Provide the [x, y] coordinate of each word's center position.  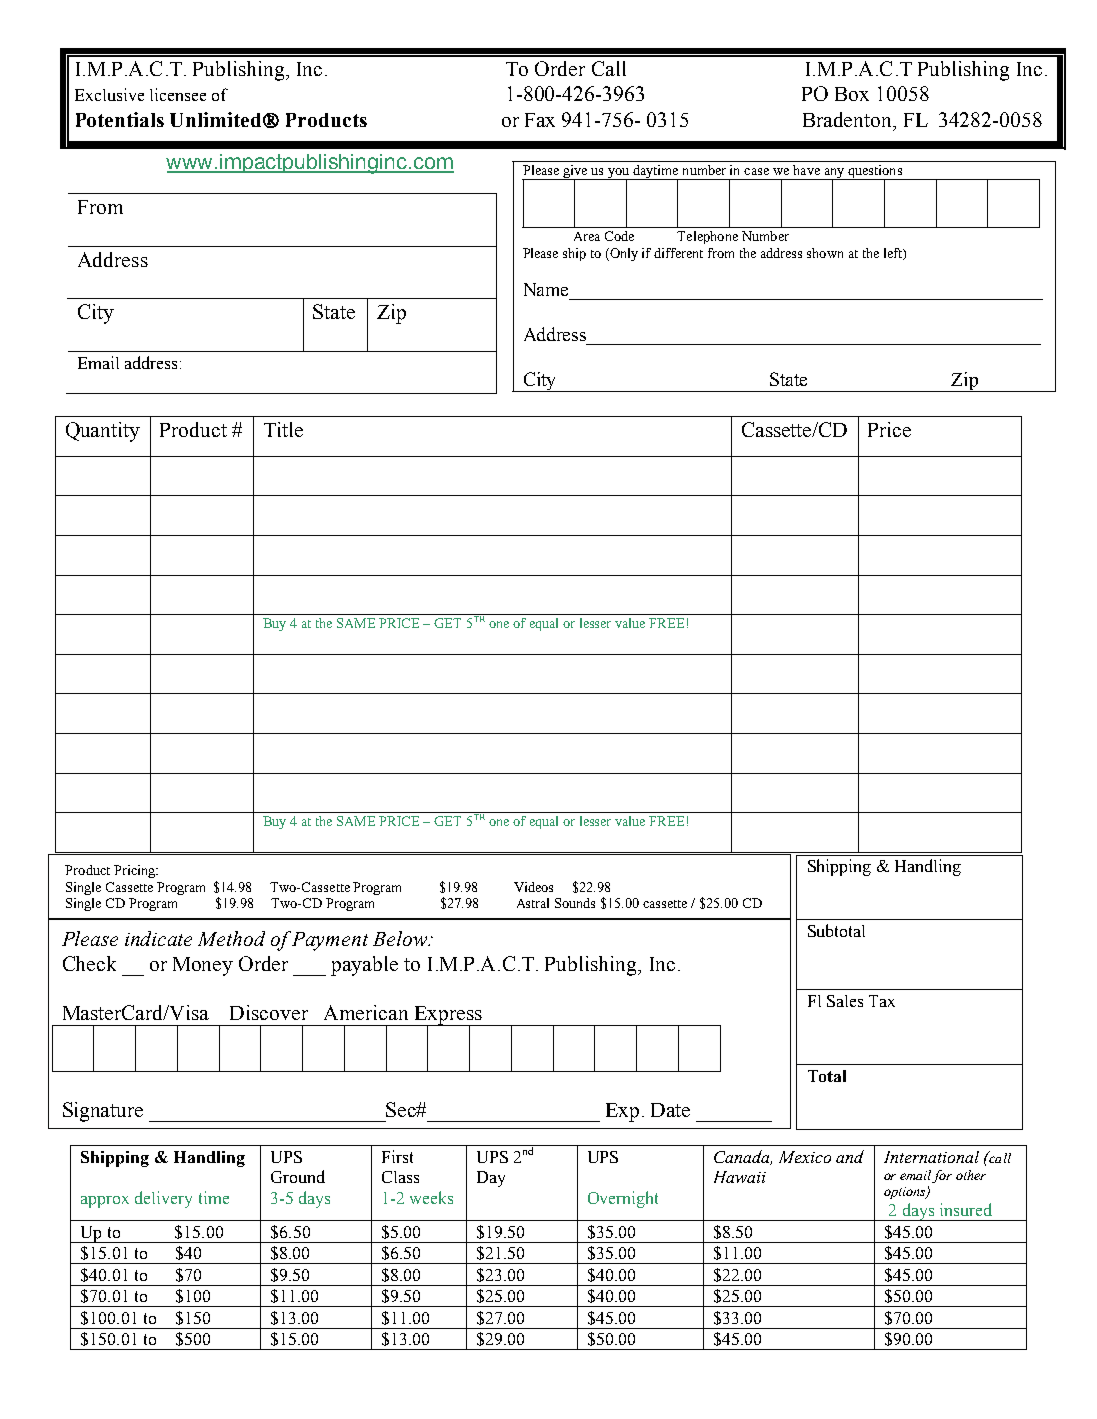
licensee [178, 94]
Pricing [135, 871]
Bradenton [849, 121]
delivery [163, 1199]
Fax [540, 120]
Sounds [575, 903]
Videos [533, 887]
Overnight [623, 1199]
